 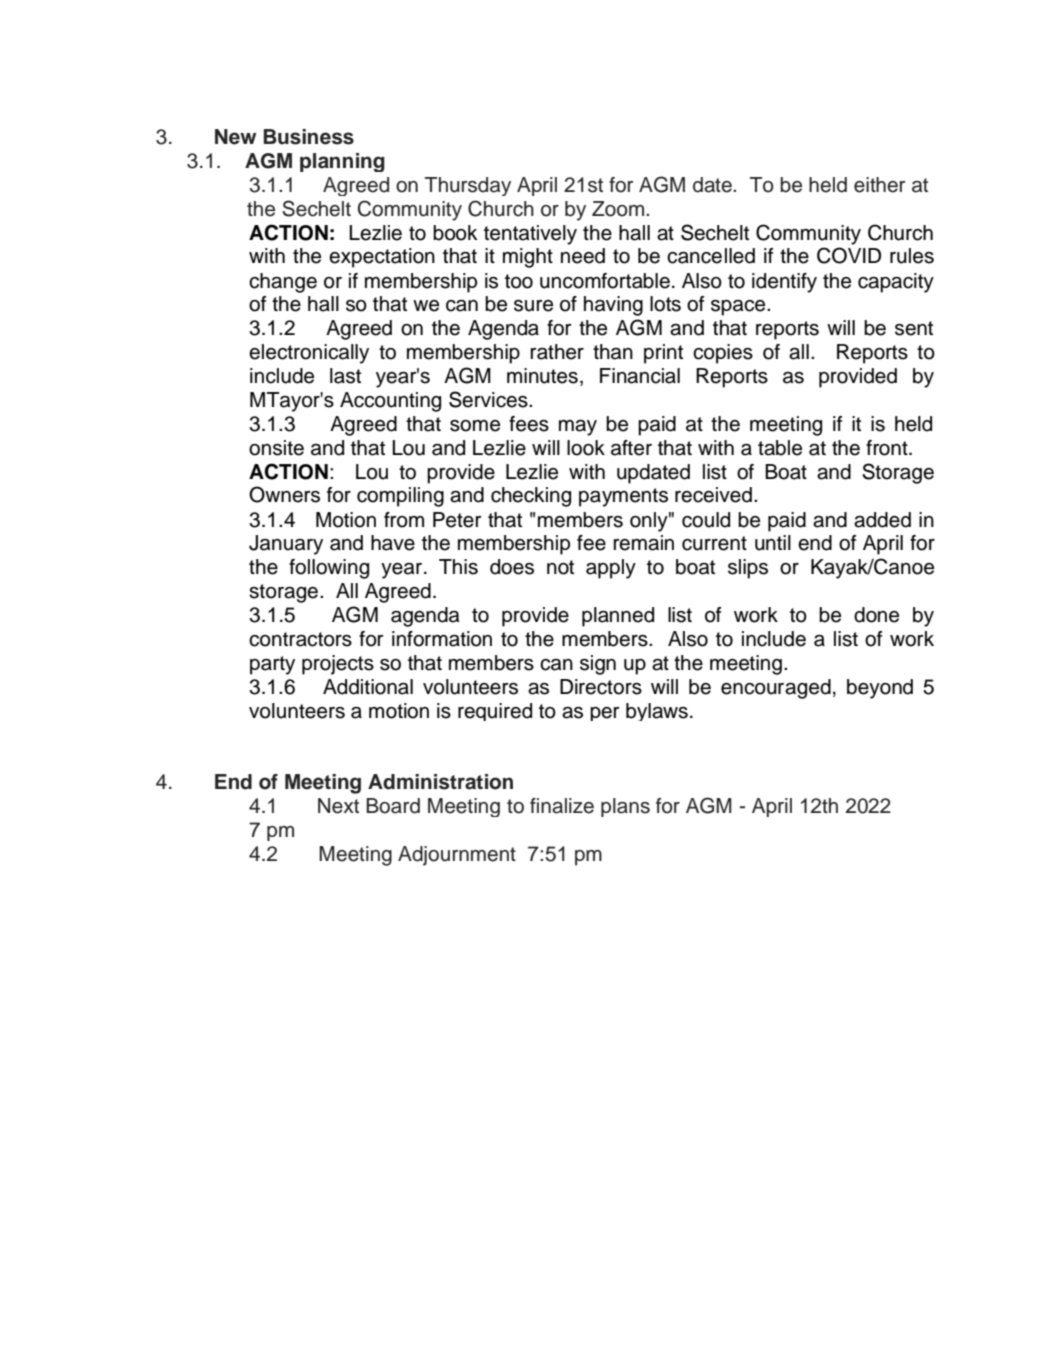 I want to click on Zoom, so click(x=619, y=209).
